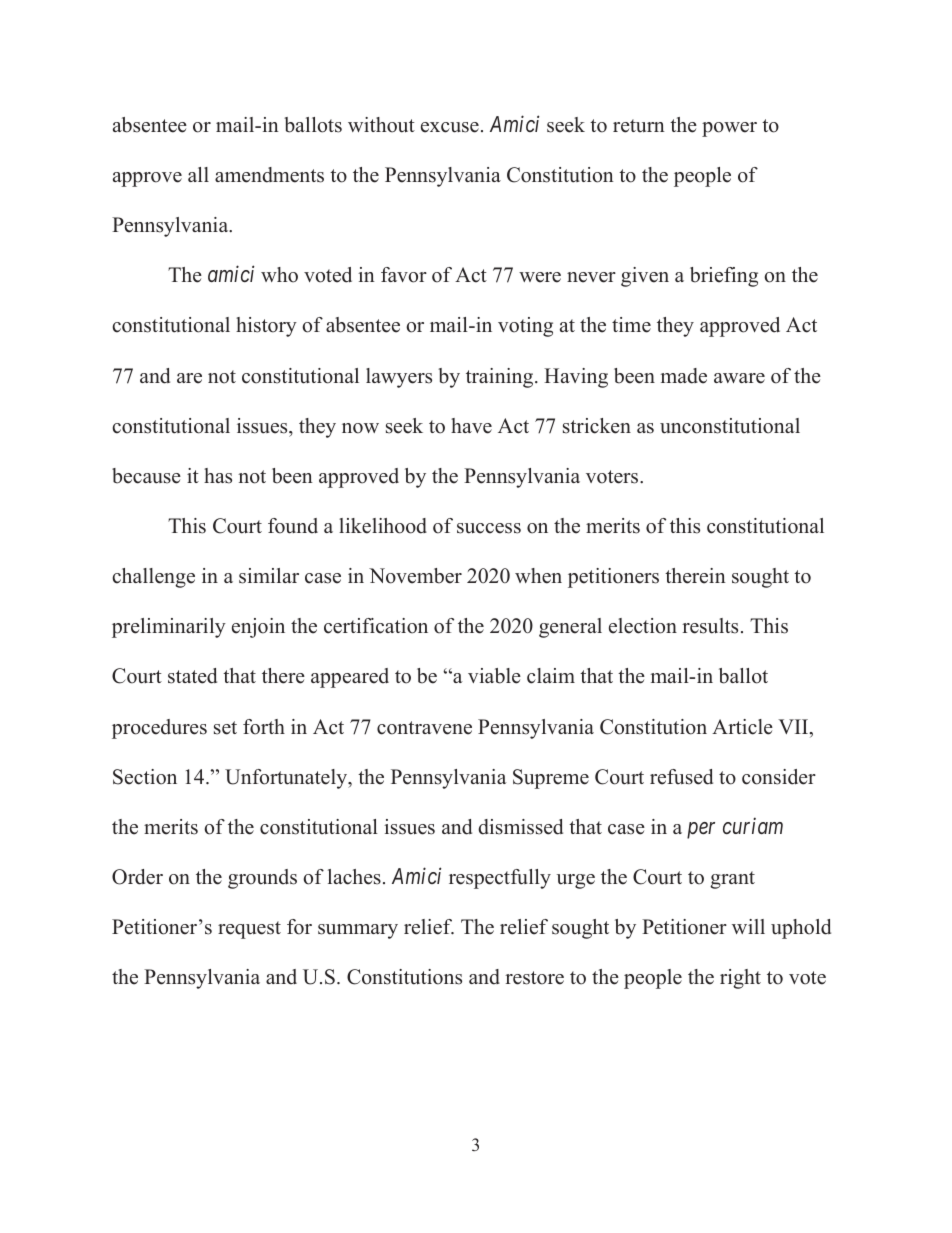  I want to click on results, so click(710, 626).
